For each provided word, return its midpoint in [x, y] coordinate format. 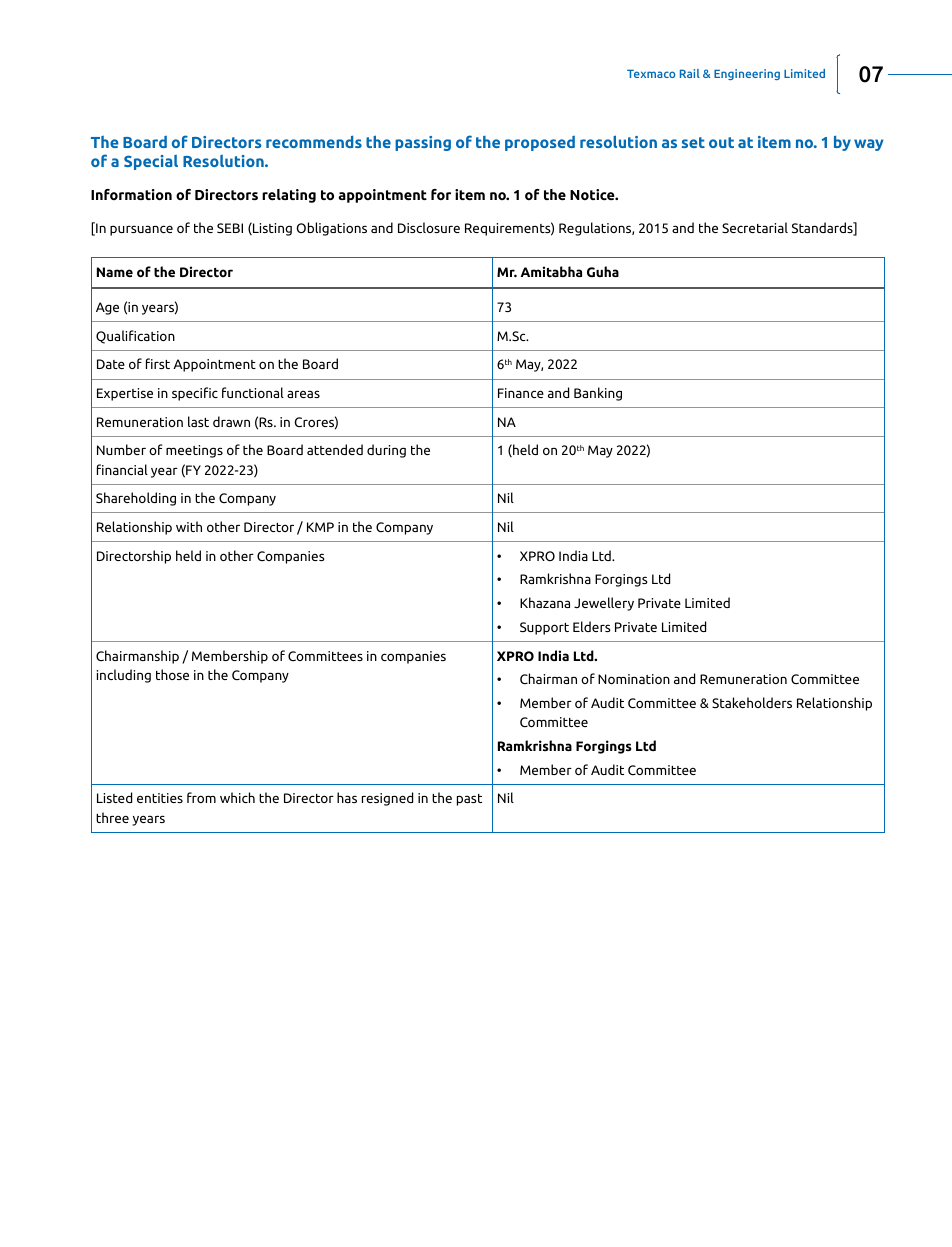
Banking [598, 394]
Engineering [747, 74]
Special [151, 162]
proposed [540, 143]
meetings [194, 451]
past [469, 800]
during [386, 451]
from [201, 797]
